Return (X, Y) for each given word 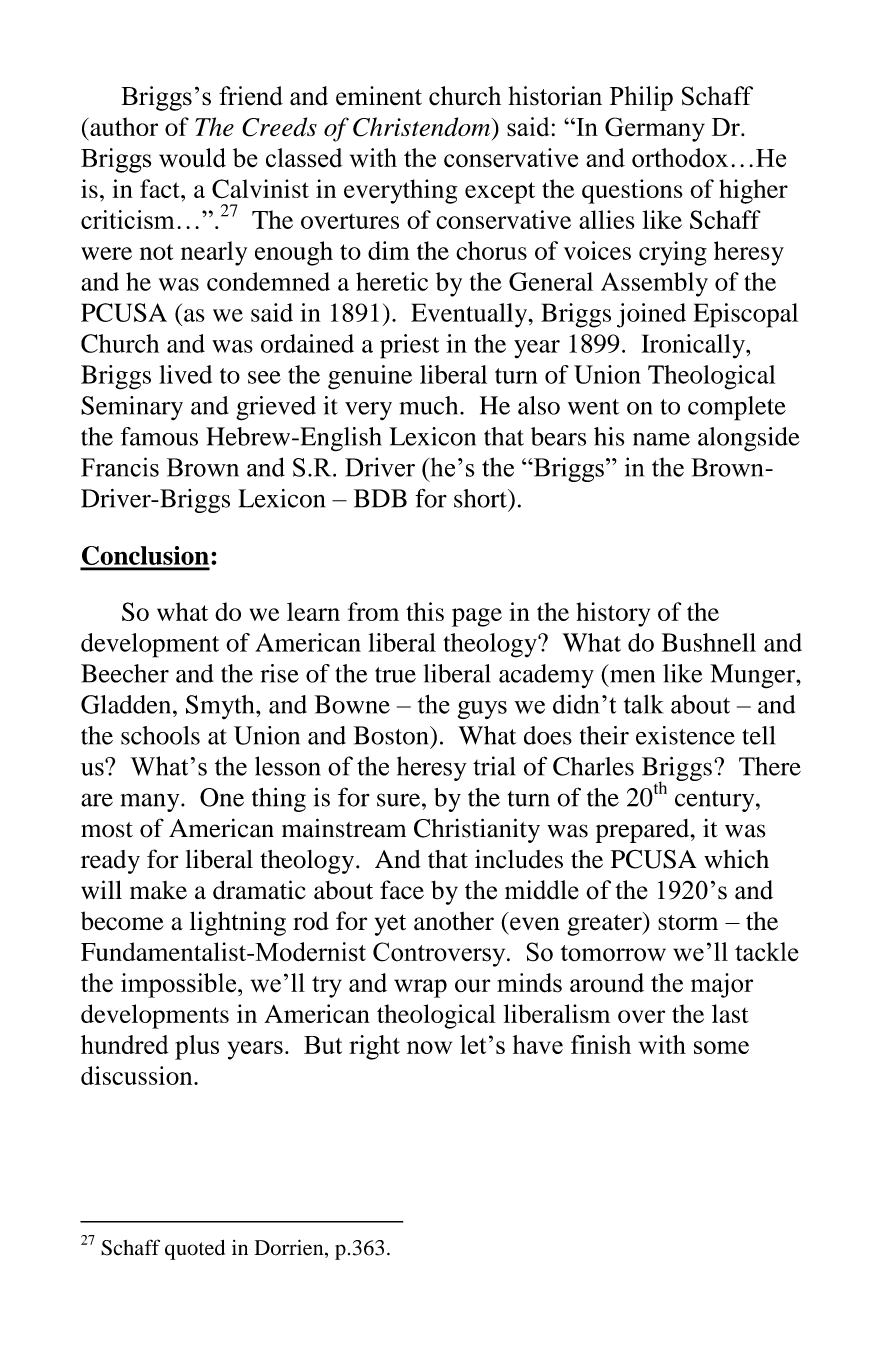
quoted (195, 1250)
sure (400, 800)
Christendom (423, 127)
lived (185, 374)
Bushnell (709, 642)
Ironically (694, 346)
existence (685, 735)
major (722, 985)
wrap (420, 988)
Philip (641, 98)
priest (409, 346)
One (222, 797)
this (425, 611)
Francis (120, 467)
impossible (180, 985)
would (192, 158)
